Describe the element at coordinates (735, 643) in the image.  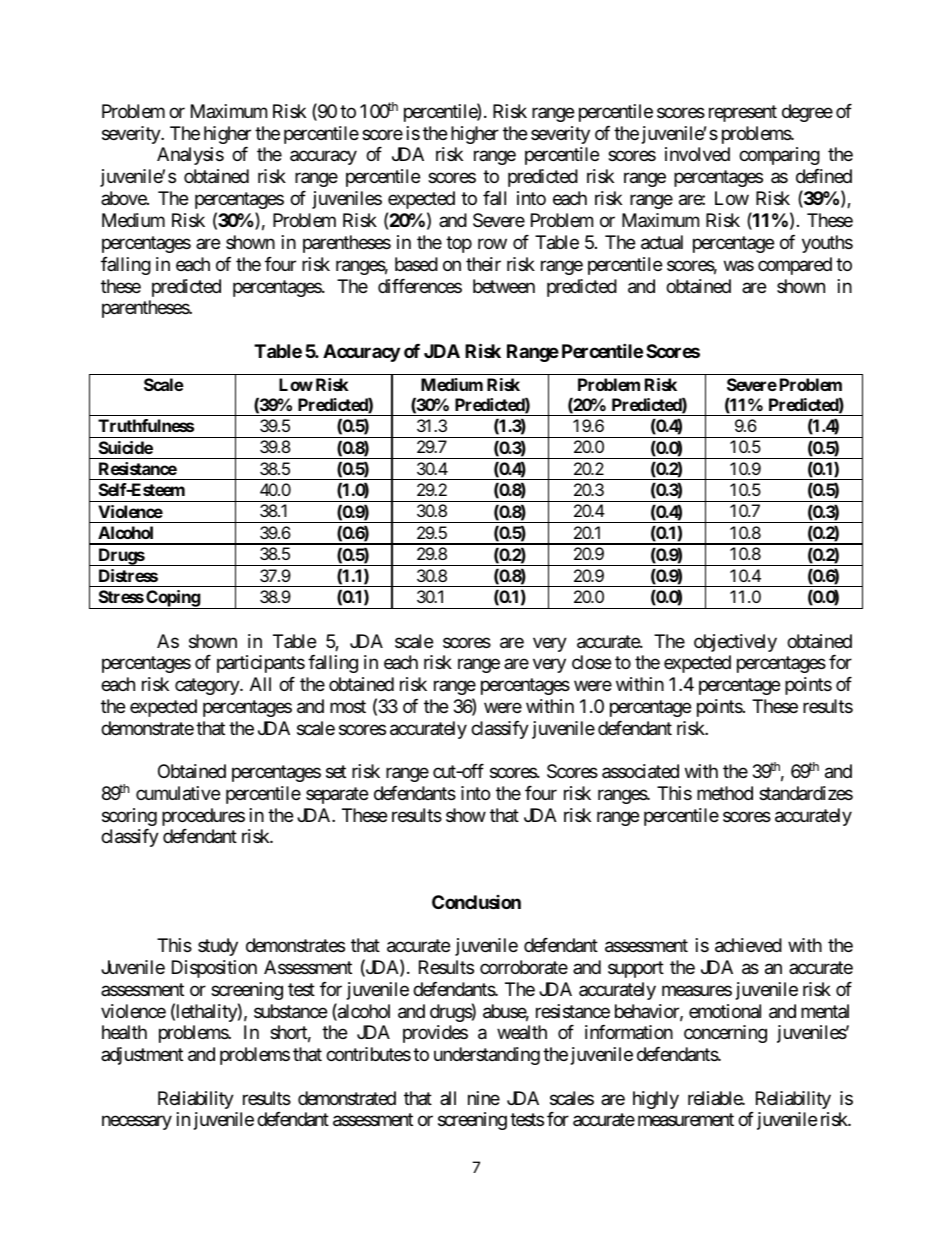
I see `objectively` at that location.
